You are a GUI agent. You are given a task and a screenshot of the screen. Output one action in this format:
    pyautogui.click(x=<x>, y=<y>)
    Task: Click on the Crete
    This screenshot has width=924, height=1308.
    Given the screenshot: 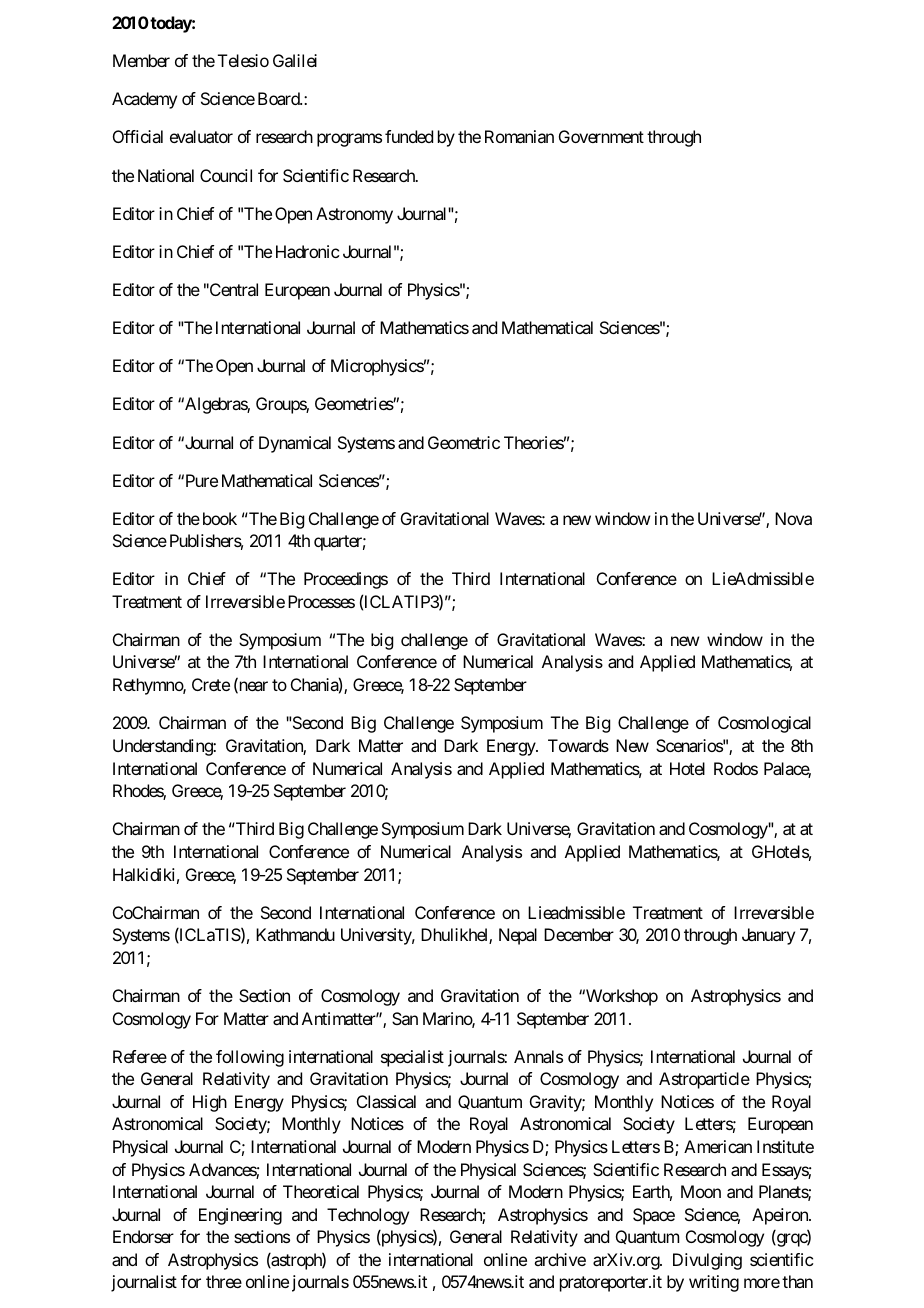 What is the action you would take?
    pyautogui.click(x=211, y=684)
